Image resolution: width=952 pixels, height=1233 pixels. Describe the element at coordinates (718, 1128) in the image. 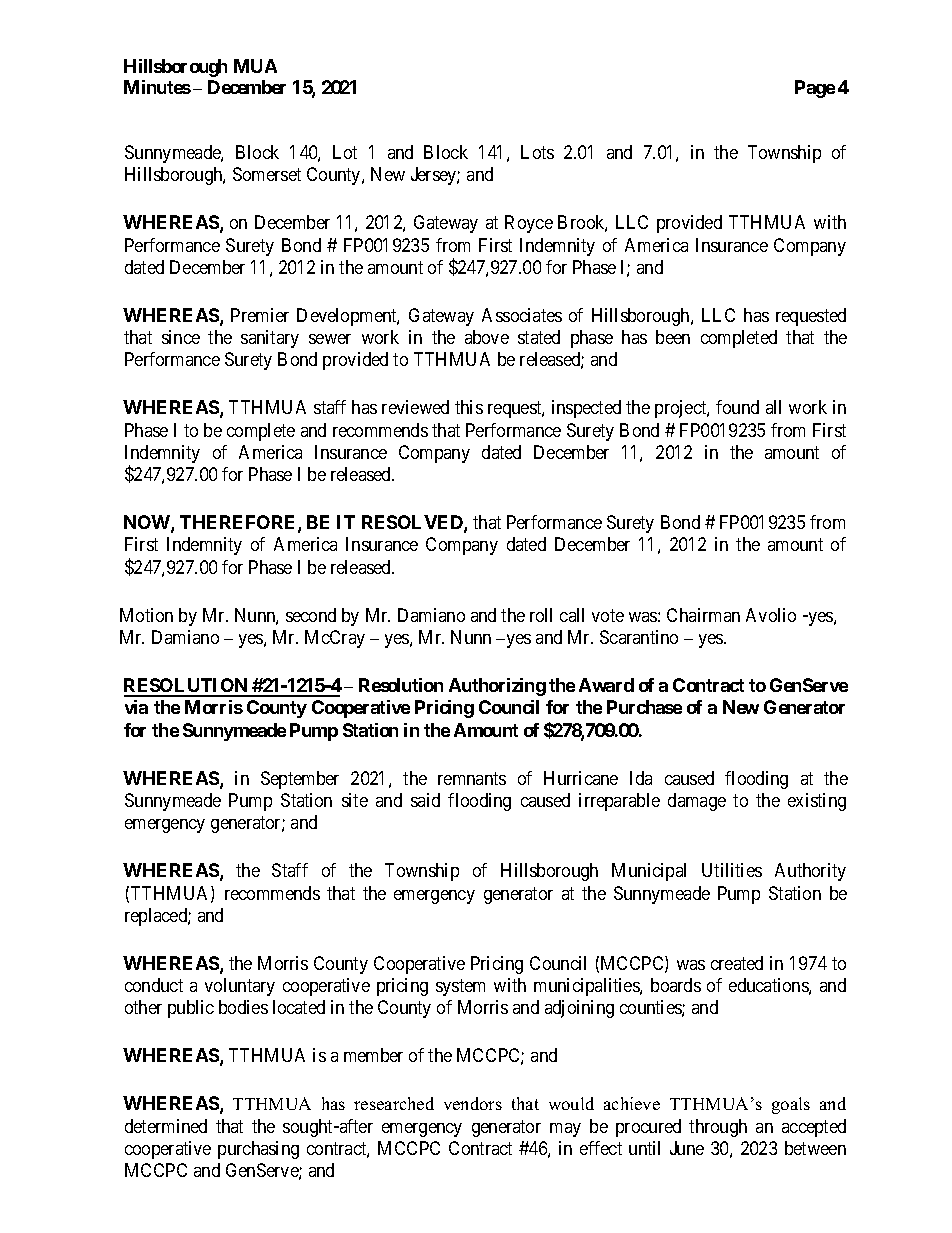

I see `through` at that location.
